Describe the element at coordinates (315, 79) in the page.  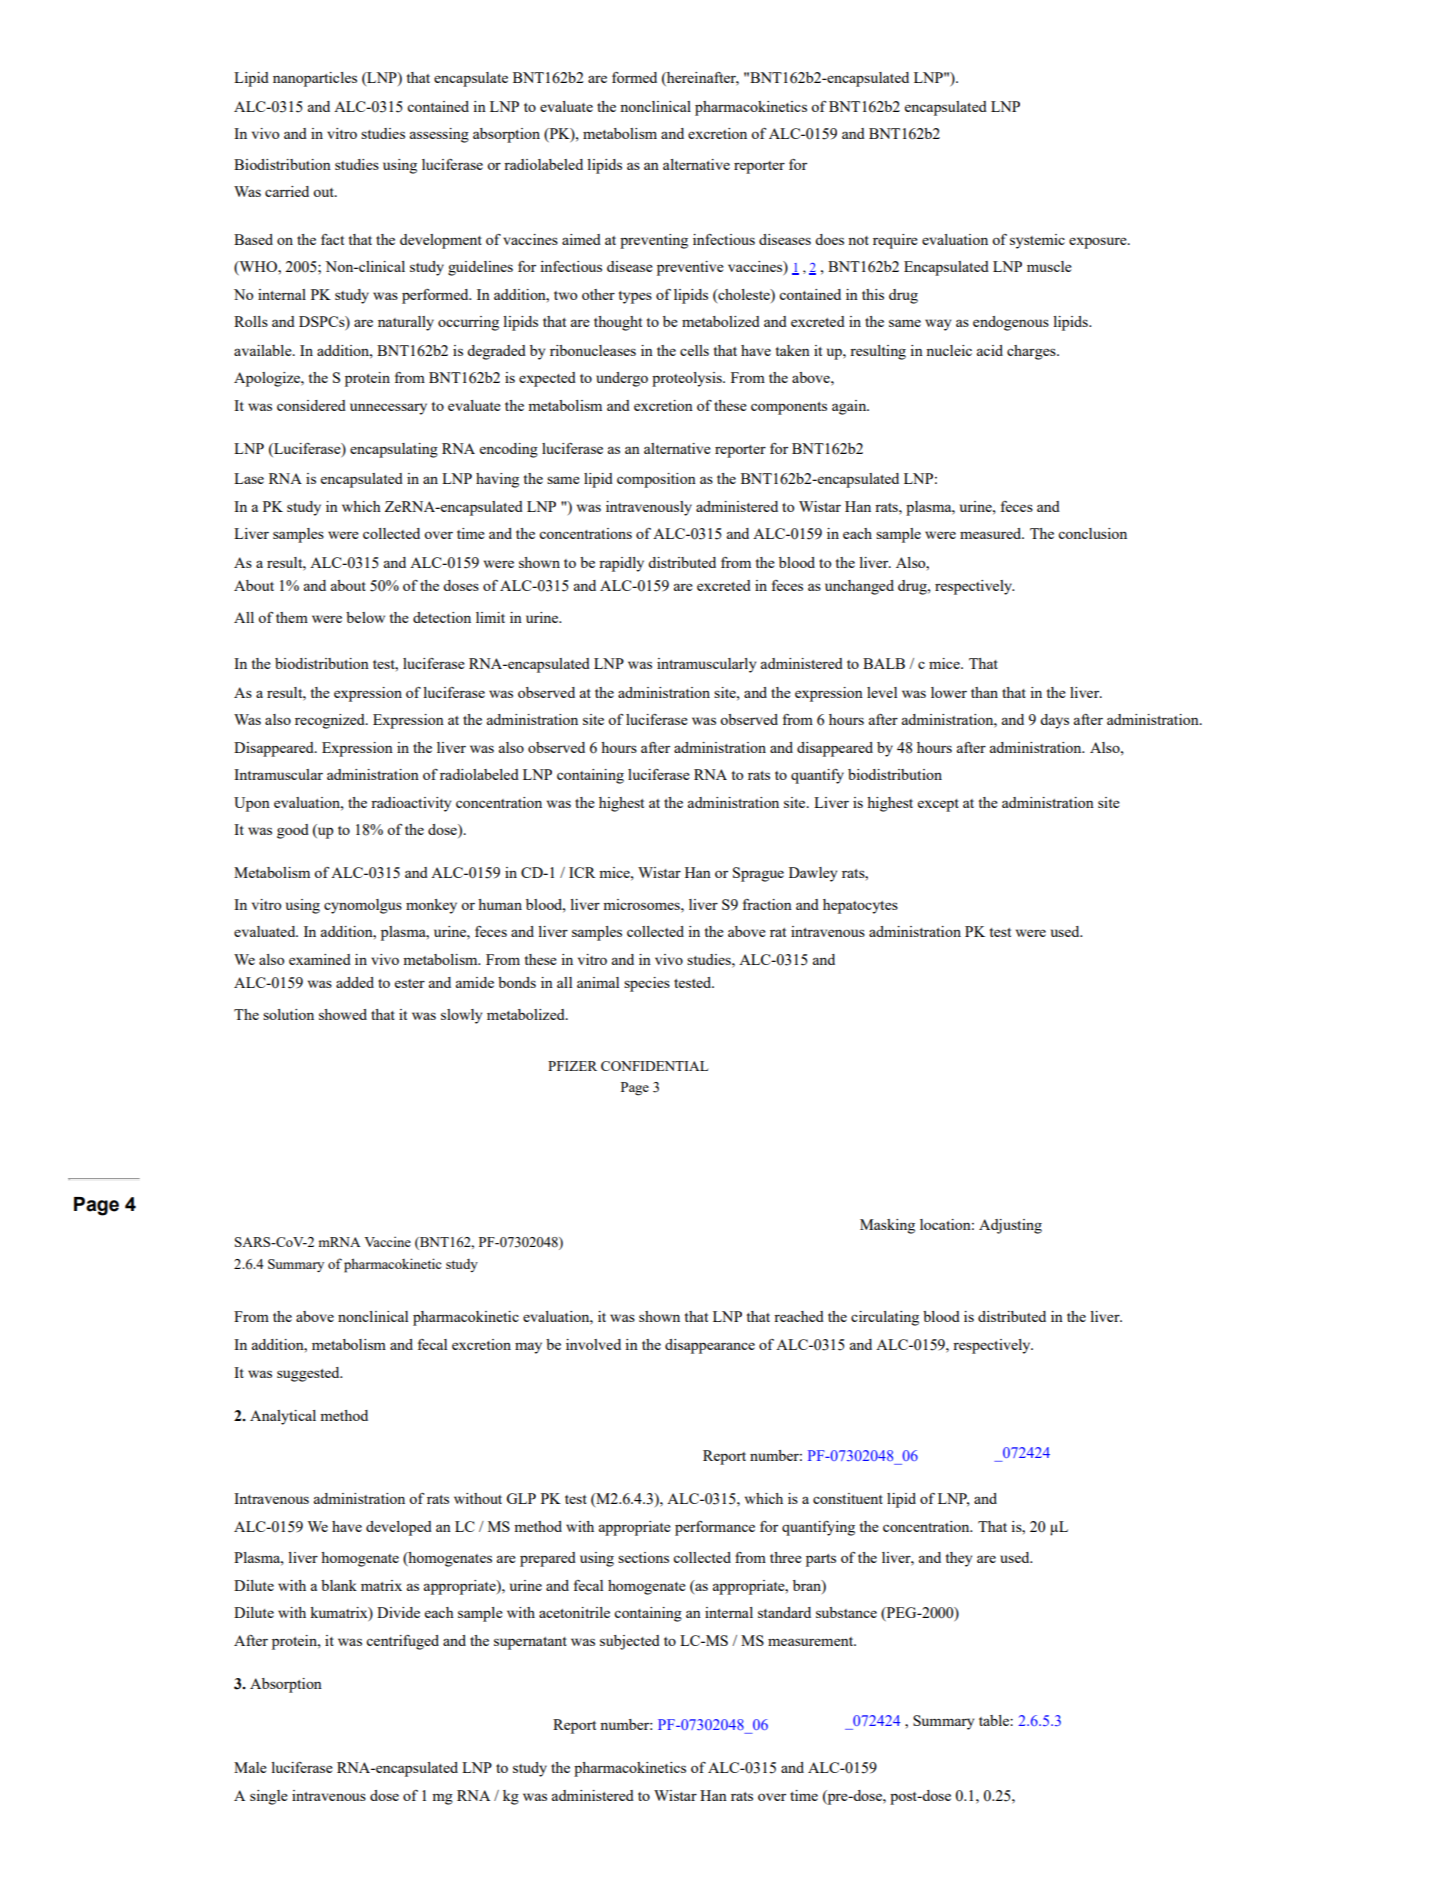
I see `nanoparticles` at that location.
